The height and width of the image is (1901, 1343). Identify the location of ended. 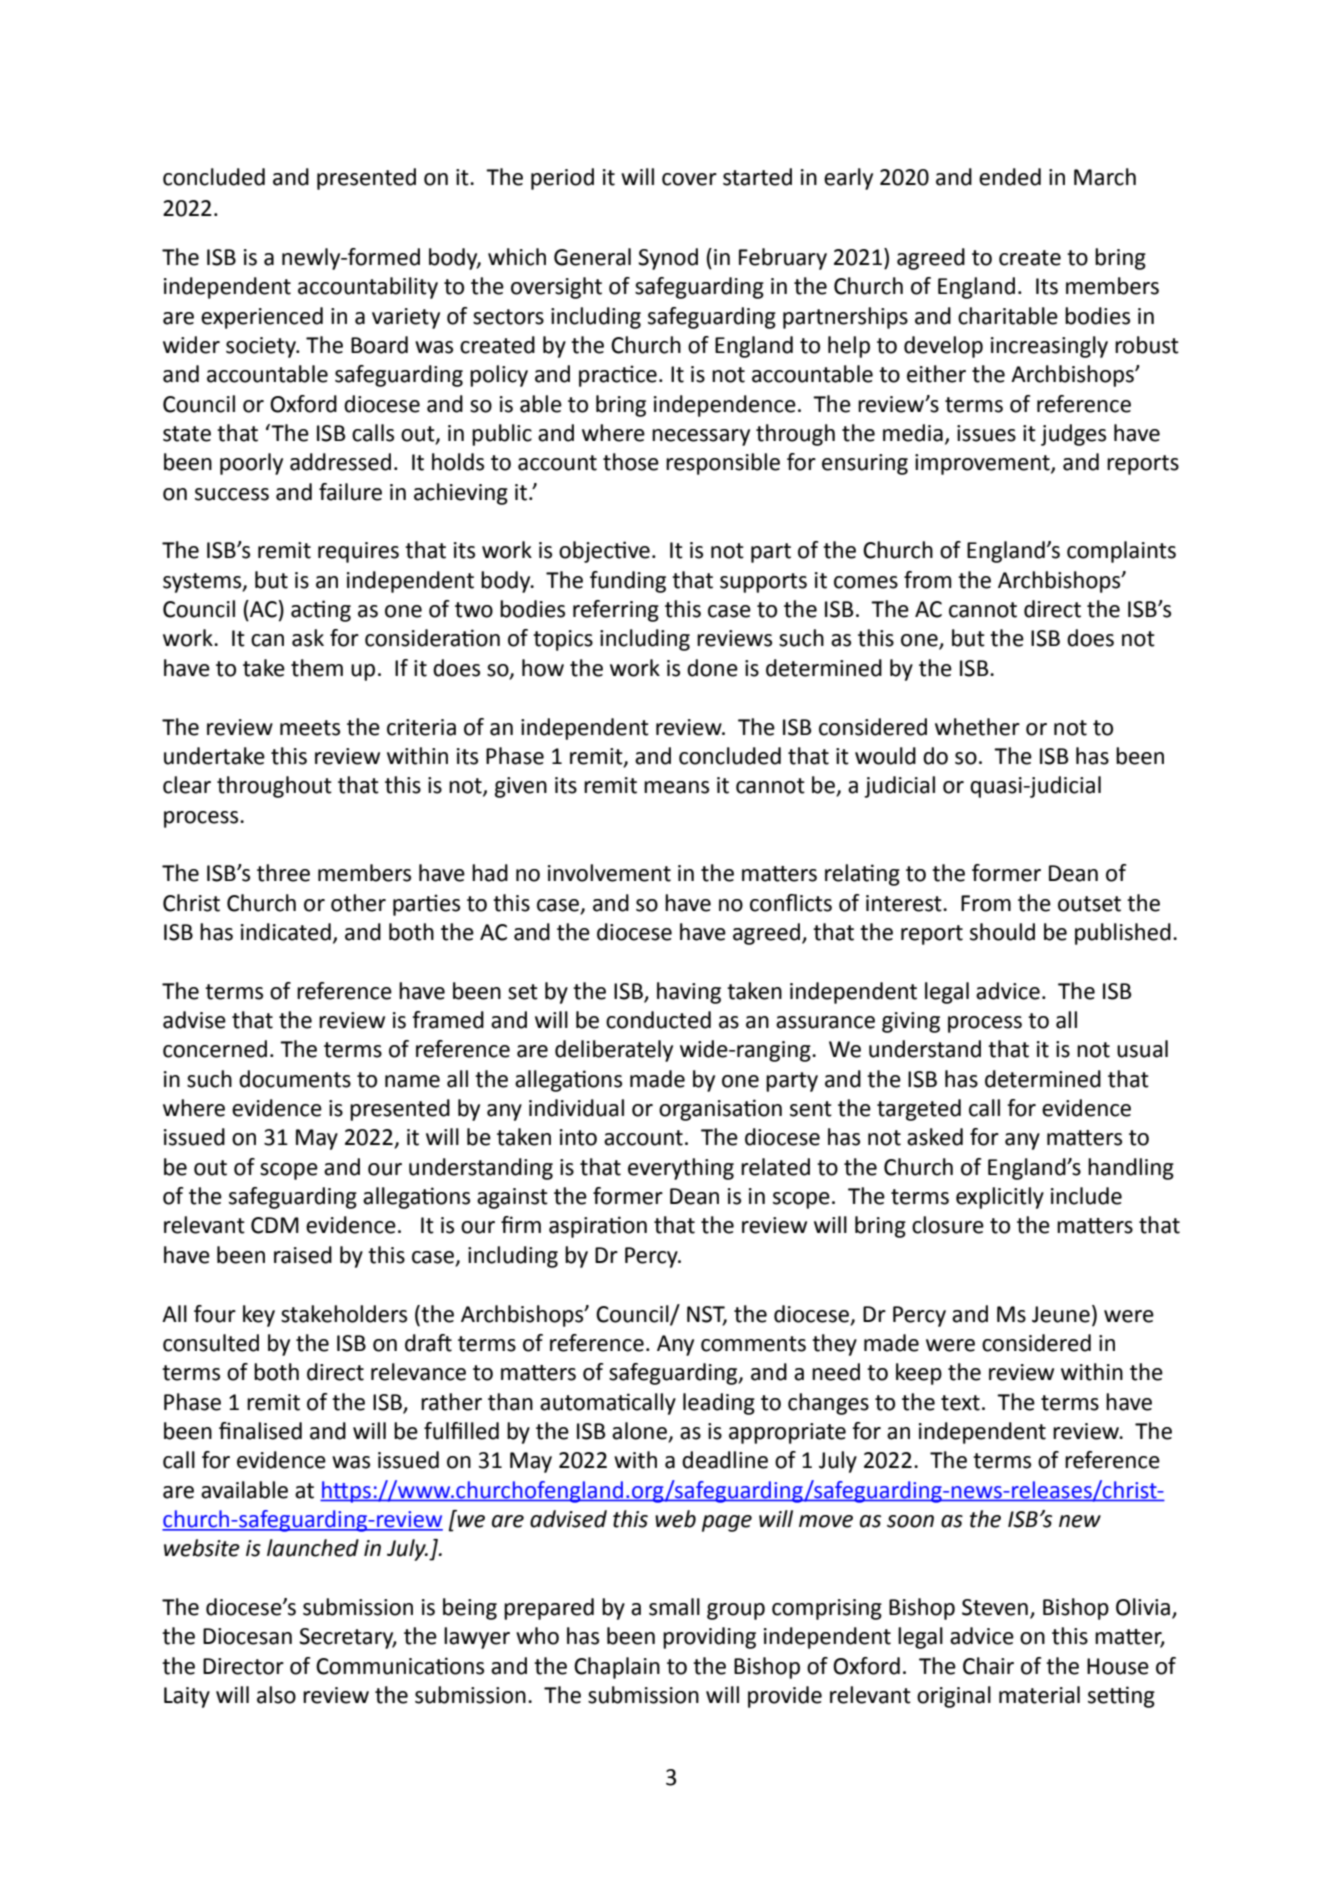
(1010, 177).
